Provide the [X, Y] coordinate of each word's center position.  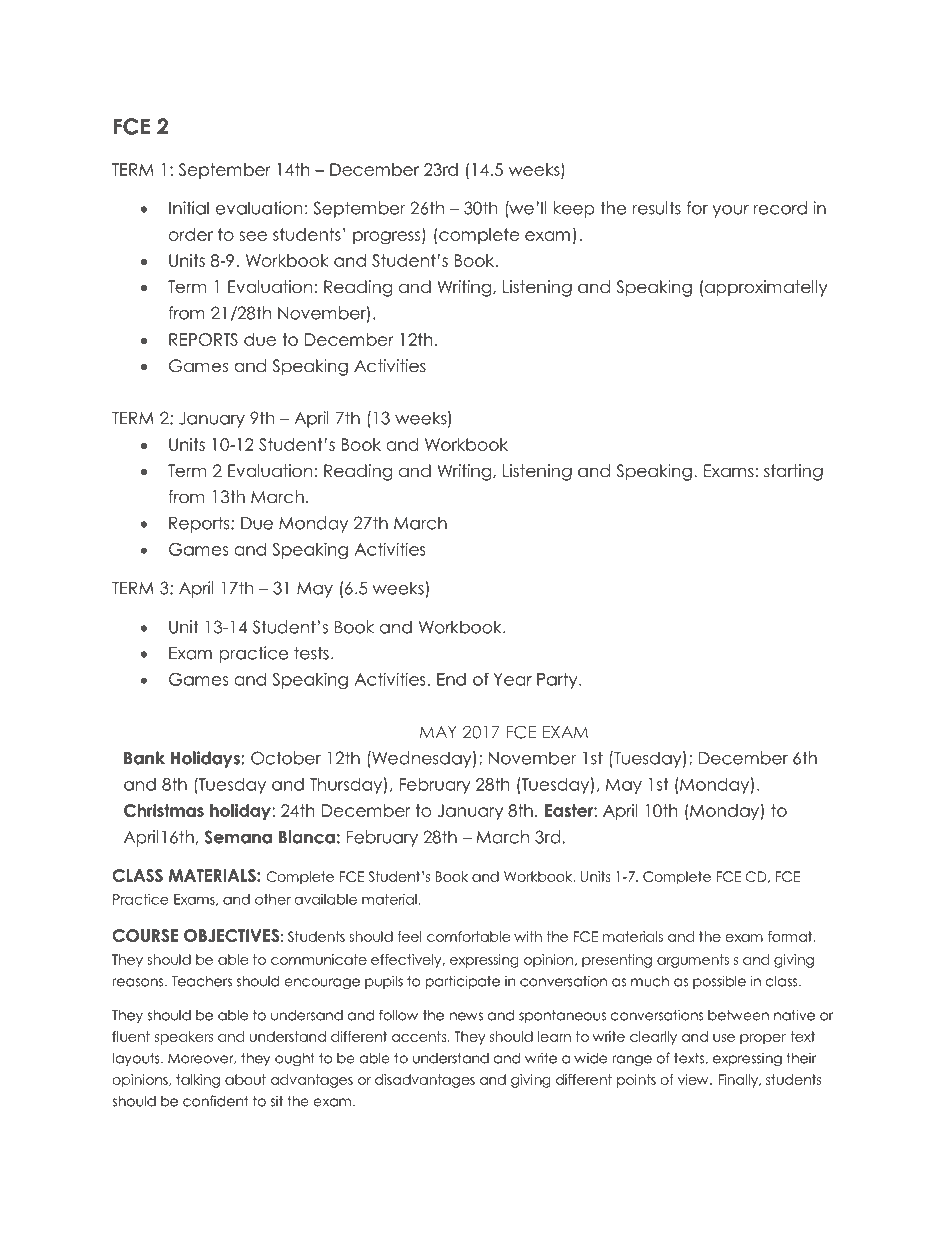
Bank [144, 758]
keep [574, 209]
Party [558, 681]
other [273, 899]
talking [198, 1081]
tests [311, 653]
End [451, 679]
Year [513, 679]
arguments [693, 961]
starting [793, 472]
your [730, 211]
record [780, 208]
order [191, 234]
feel [409, 936]
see [253, 236]
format [791, 936]
